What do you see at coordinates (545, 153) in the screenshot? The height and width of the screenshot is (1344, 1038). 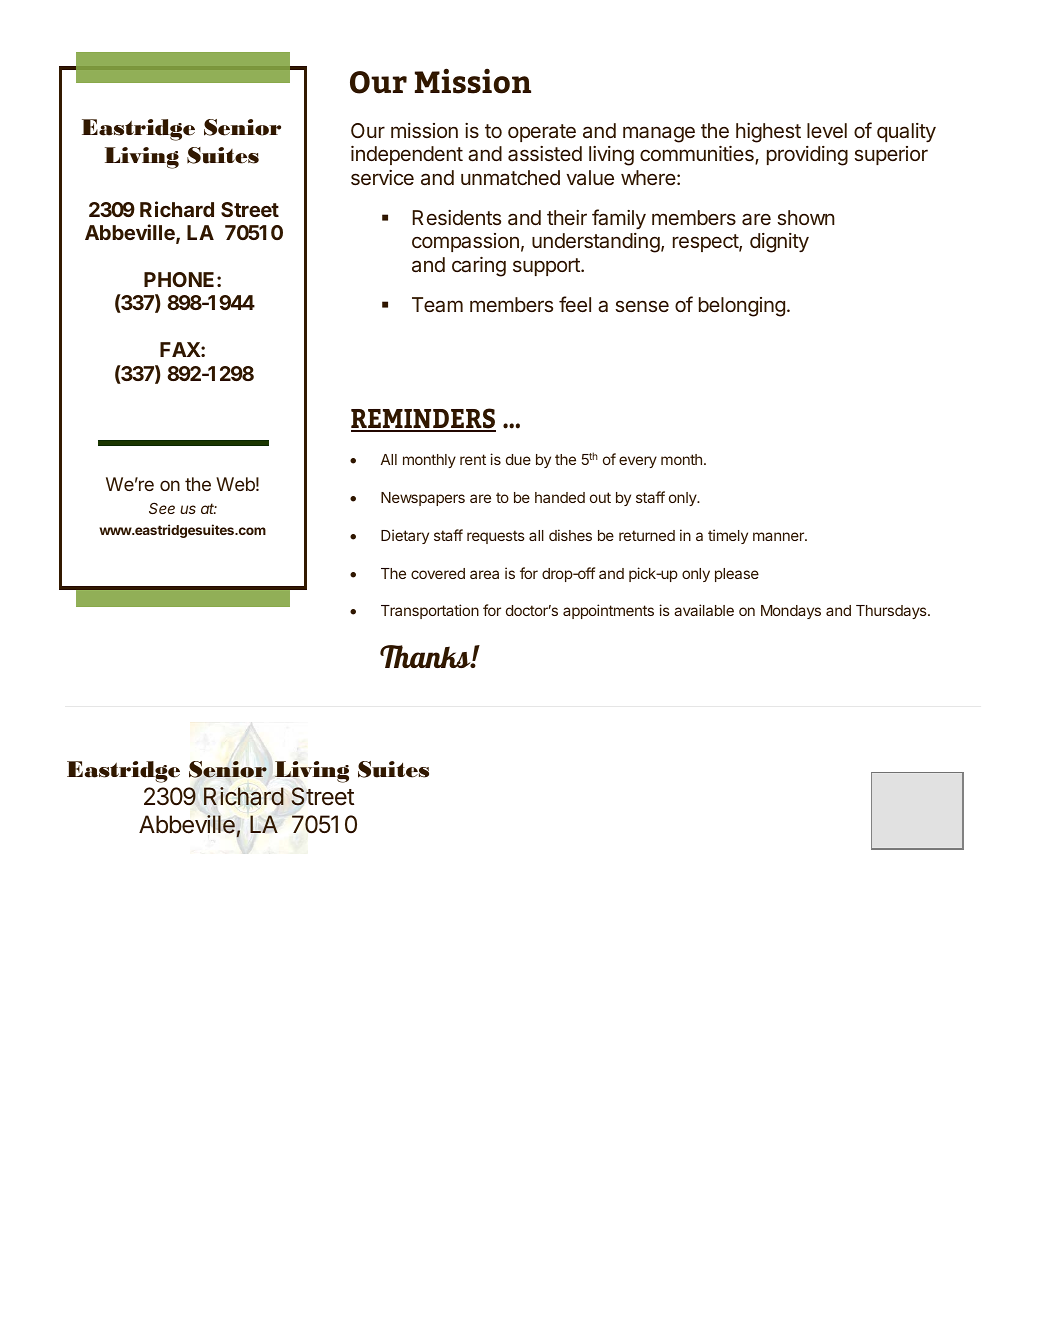 I see `assisted` at bounding box center [545, 153].
